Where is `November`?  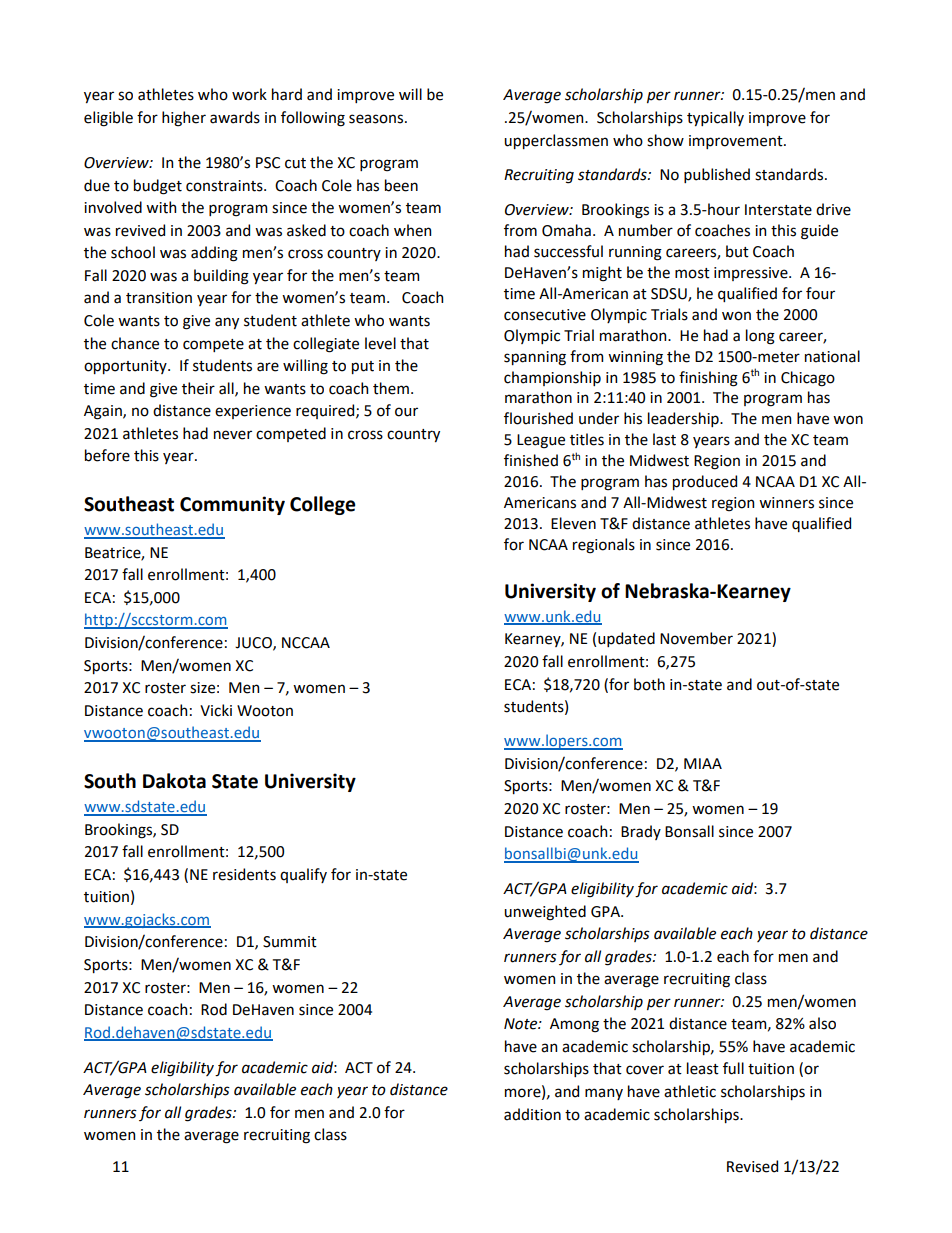
November is located at coordinates (696, 638).
